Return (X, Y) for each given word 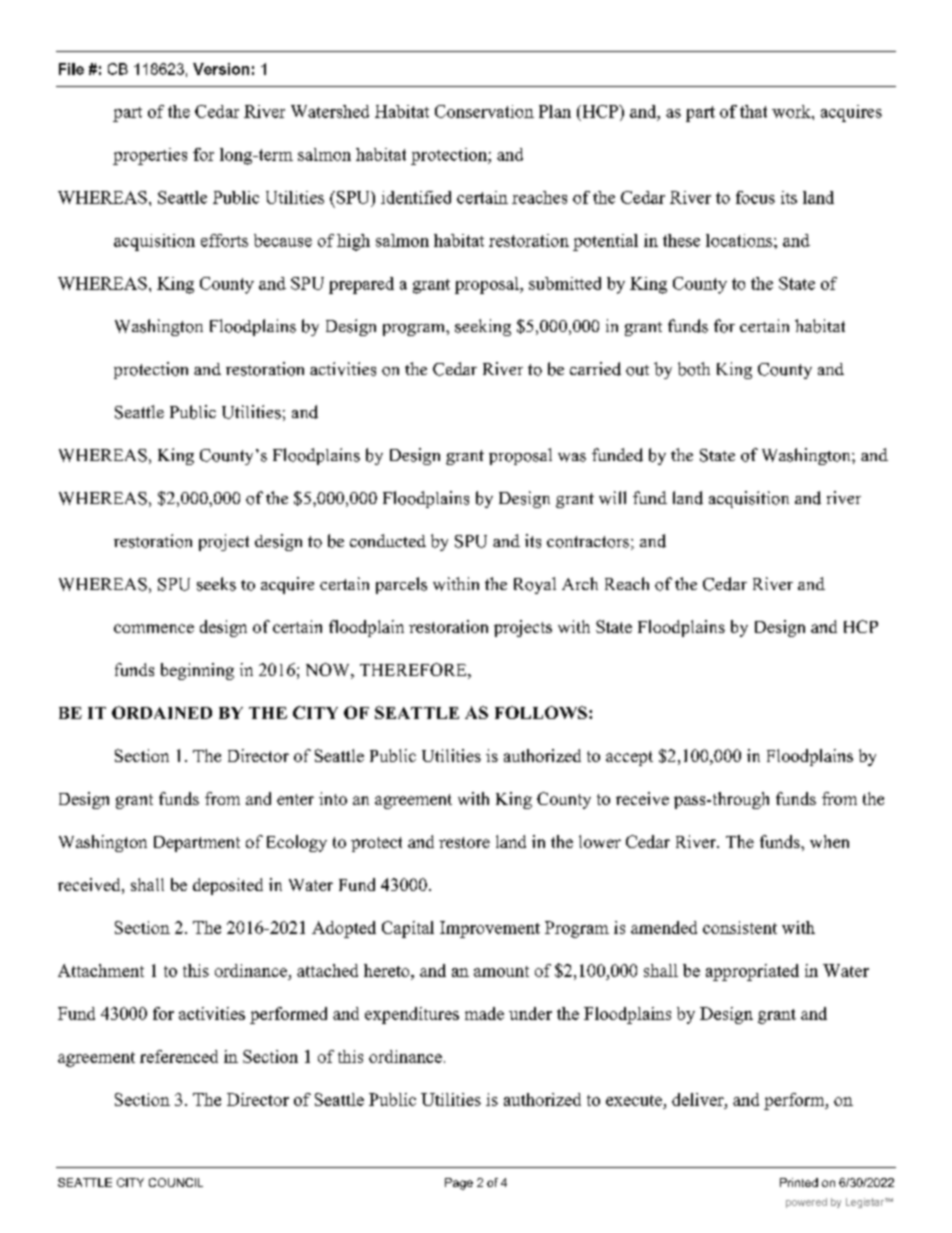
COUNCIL (176, 1182)
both (694, 369)
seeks (216, 584)
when (829, 841)
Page (459, 1184)
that (753, 111)
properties (150, 156)
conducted (388, 541)
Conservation (484, 111)
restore (464, 842)
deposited (228, 886)
